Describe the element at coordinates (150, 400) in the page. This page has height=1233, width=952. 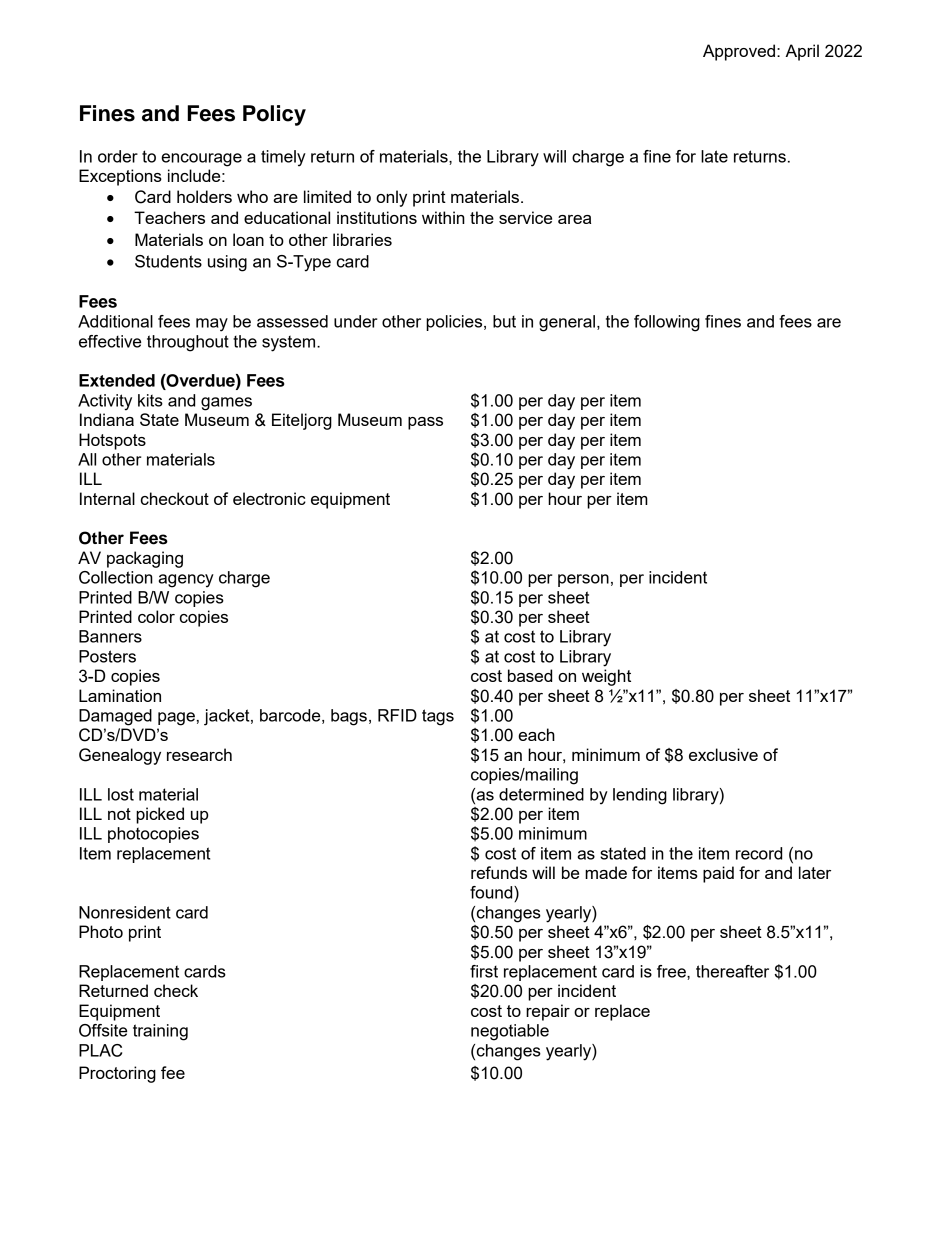
I see `kits` at that location.
